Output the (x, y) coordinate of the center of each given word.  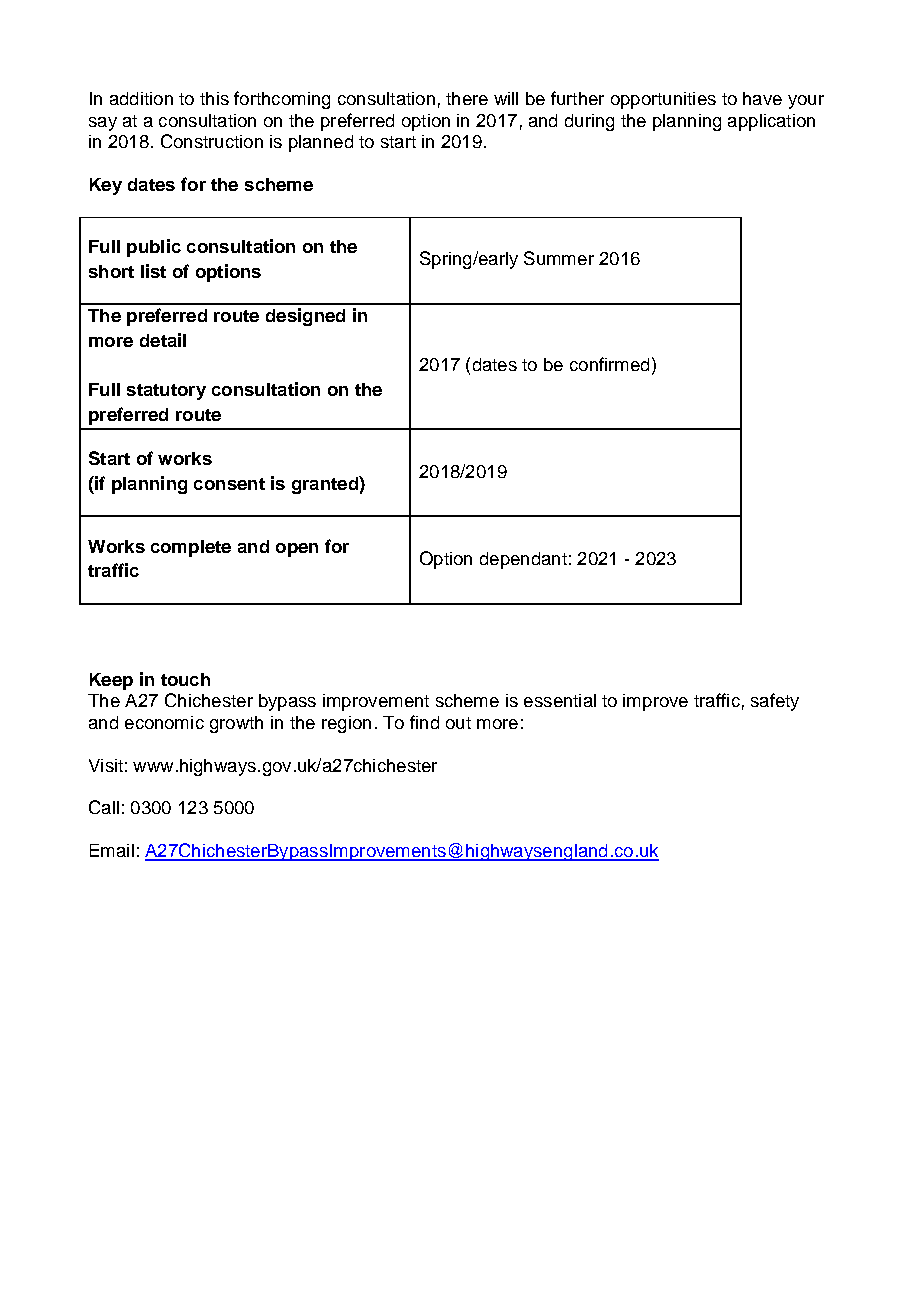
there (467, 98)
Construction (212, 141)
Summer (559, 258)
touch (185, 679)
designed (305, 317)
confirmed (609, 364)
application (771, 122)
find (424, 722)
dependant (523, 560)
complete (191, 548)
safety (775, 702)
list (153, 271)
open (297, 550)
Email (112, 850)
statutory (166, 392)
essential (560, 700)
